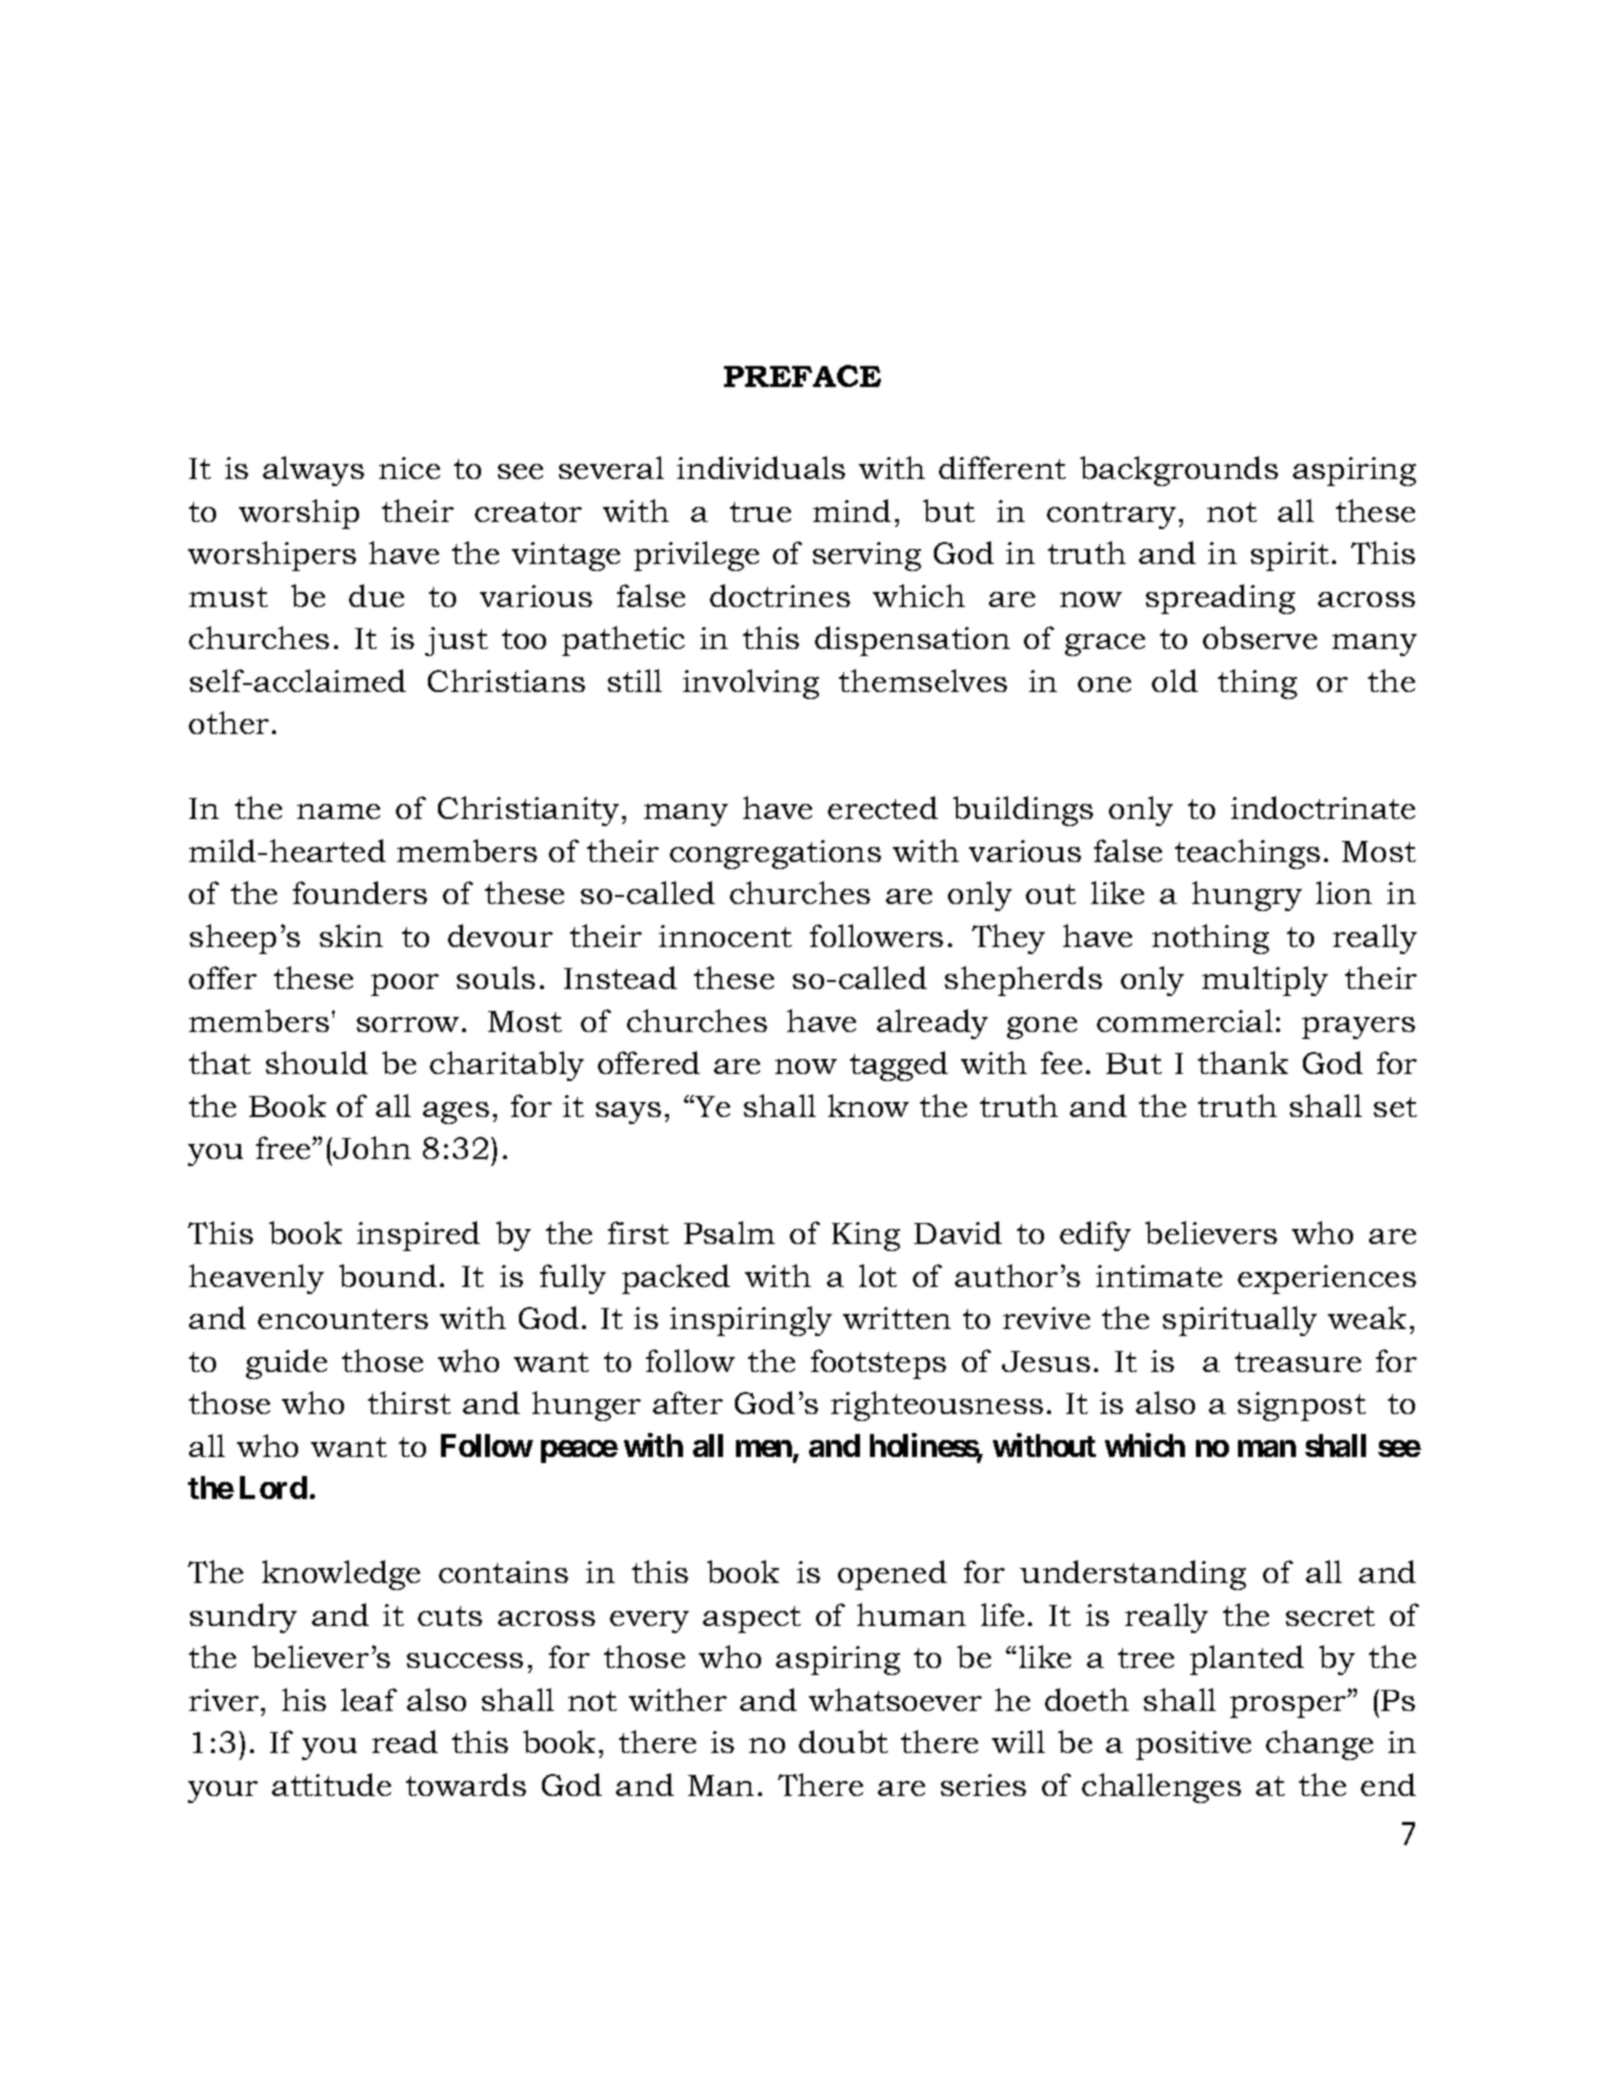 This page has height=2078, width=1606. What do you see at coordinates (409, 468) in the page?
I see `nice` at bounding box center [409, 468].
